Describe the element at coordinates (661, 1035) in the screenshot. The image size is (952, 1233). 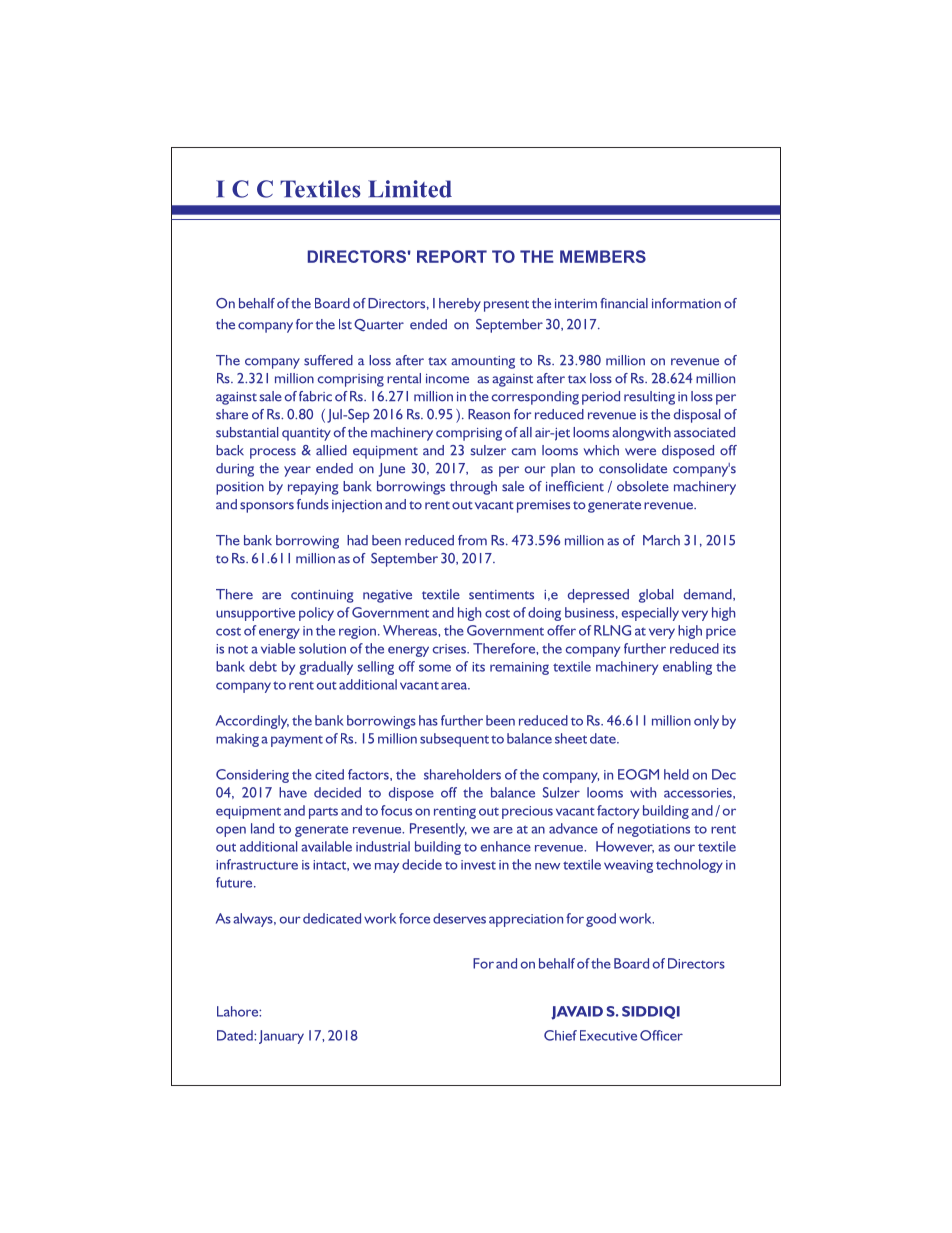
I see `Officer` at that location.
